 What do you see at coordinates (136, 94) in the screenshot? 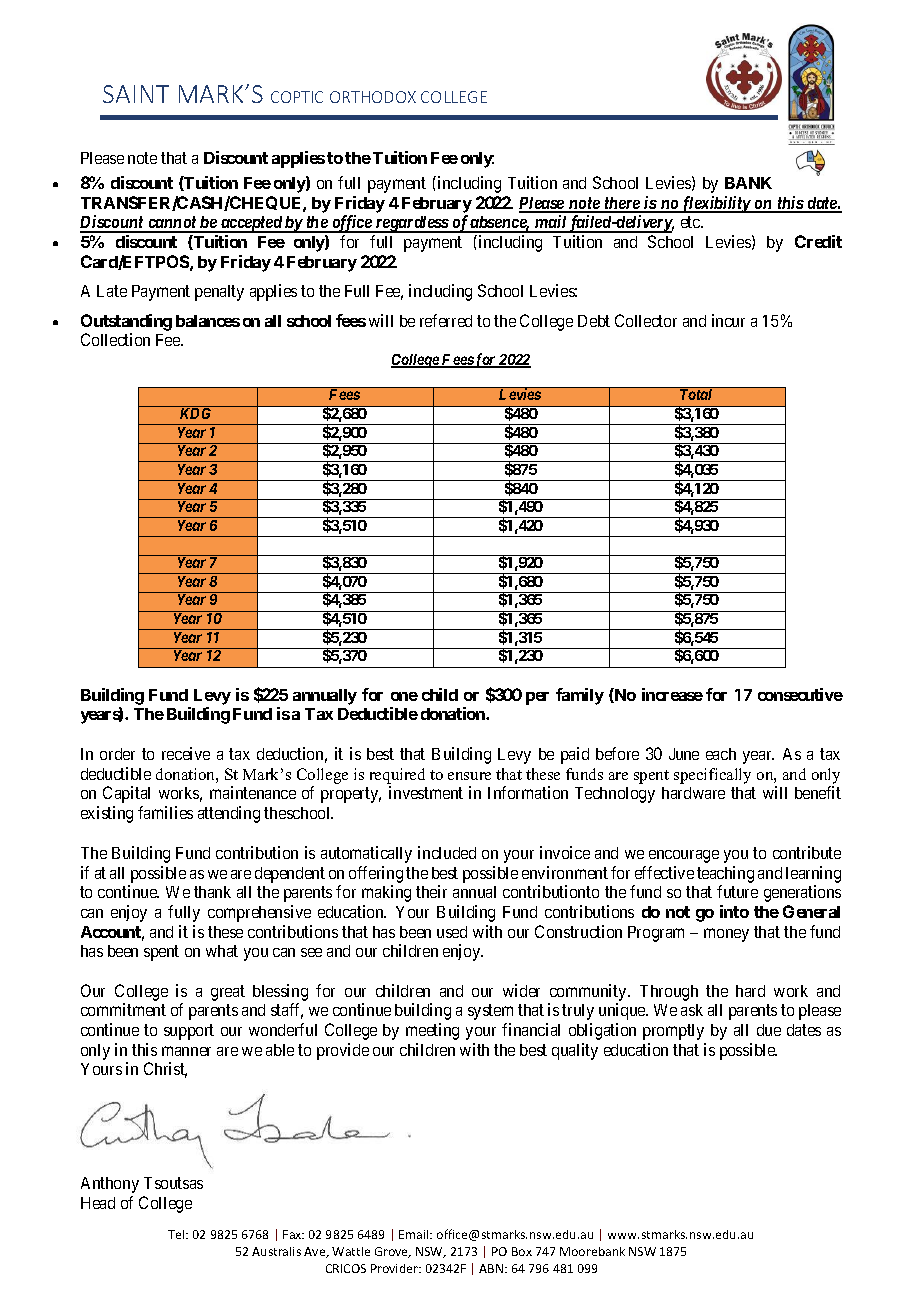
I see `SAINT` at bounding box center [136, 94].
